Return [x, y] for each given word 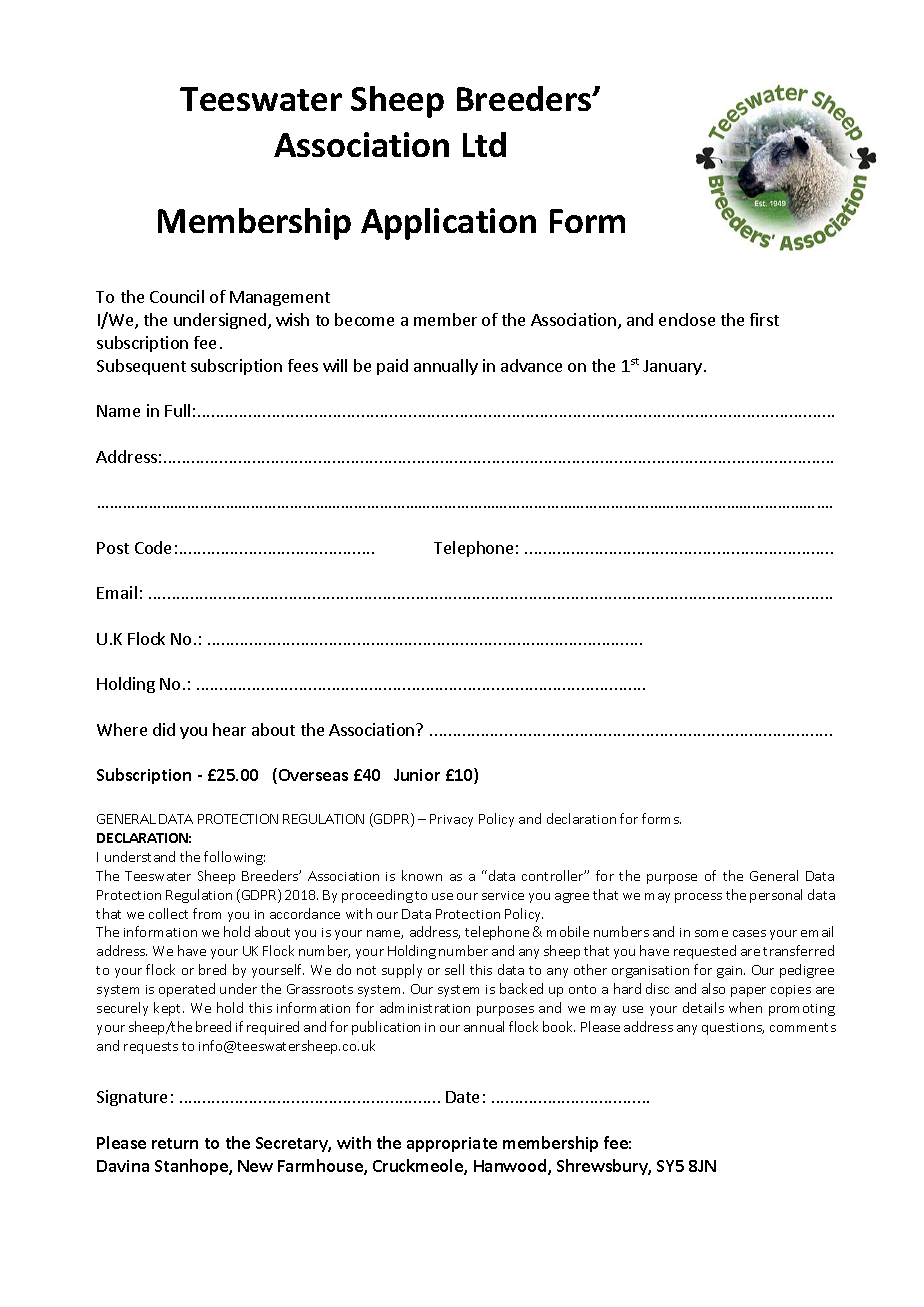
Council [177, 296]
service [503, 895]
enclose [687, 319]
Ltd [484, 144]
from [207, 913]
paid [392, 367]
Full [177, 410]
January [672, 367]
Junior [417, 775]
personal [776, 896]
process [698, 898]
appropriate [452, 1144]
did [164, 729]
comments [803, 1027]
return [175, 1143]
